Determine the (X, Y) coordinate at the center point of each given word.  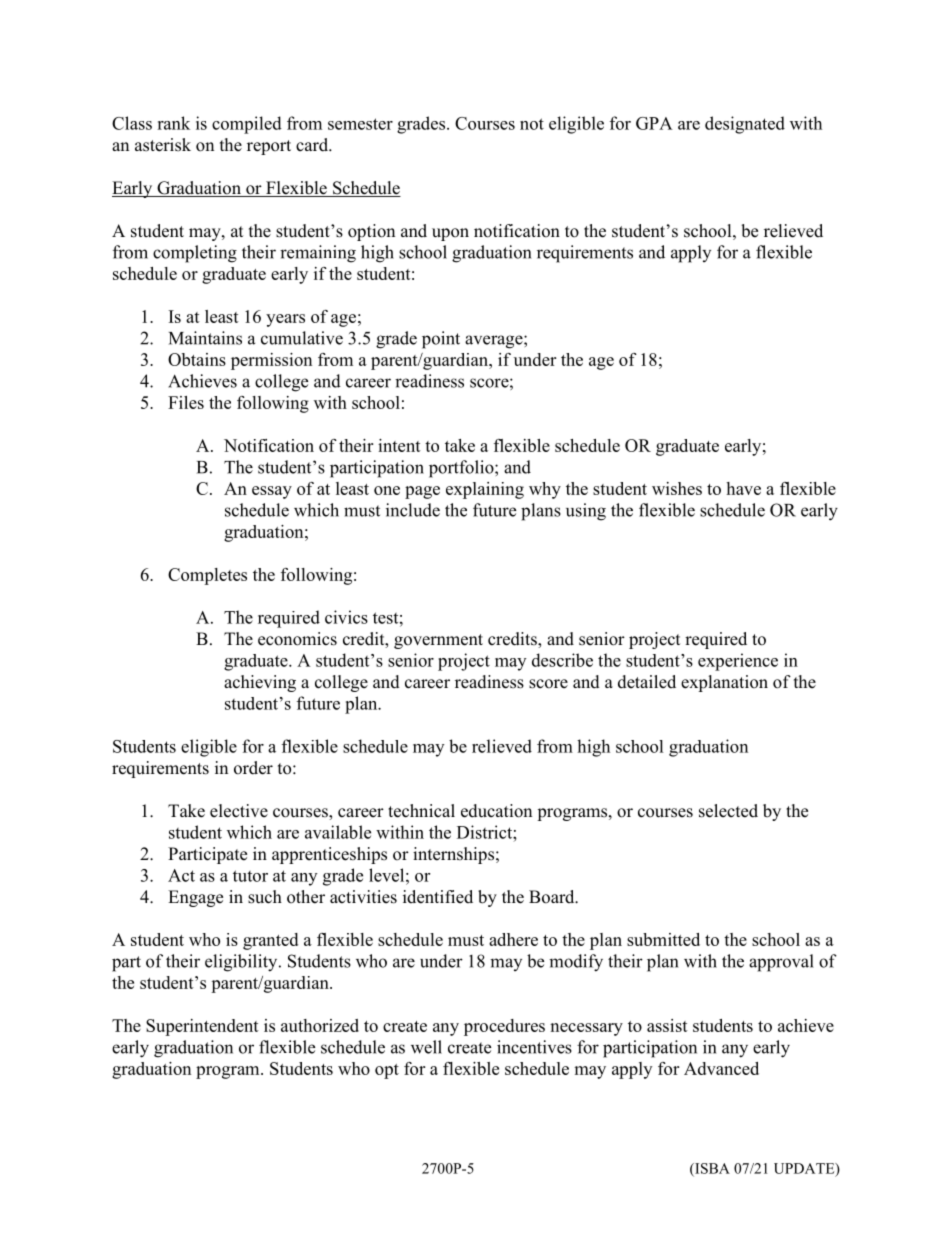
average (495, 342)
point (441, 340)
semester (360, 124)
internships (453, 855)
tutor (250, 876)
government (438, 641)
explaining (485, 490)
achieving (260, 683)
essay (272, 492)
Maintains (205, 338)
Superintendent (202, 1027)
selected (728, 811)
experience (738, 662)
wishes (677, 488)
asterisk (163, 145)
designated (745, 125)
